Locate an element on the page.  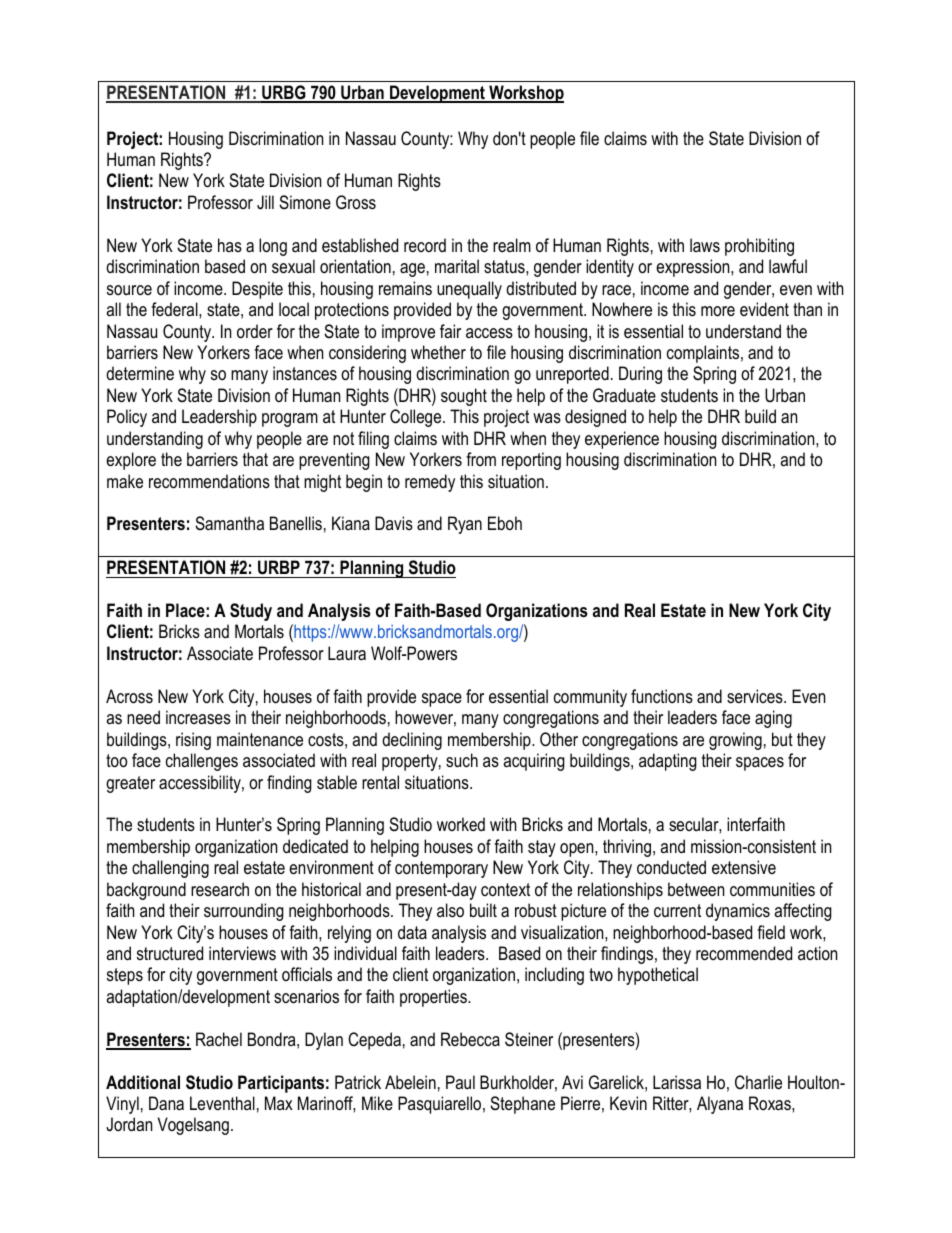
Additional is located at coordinates (143, 1082).
